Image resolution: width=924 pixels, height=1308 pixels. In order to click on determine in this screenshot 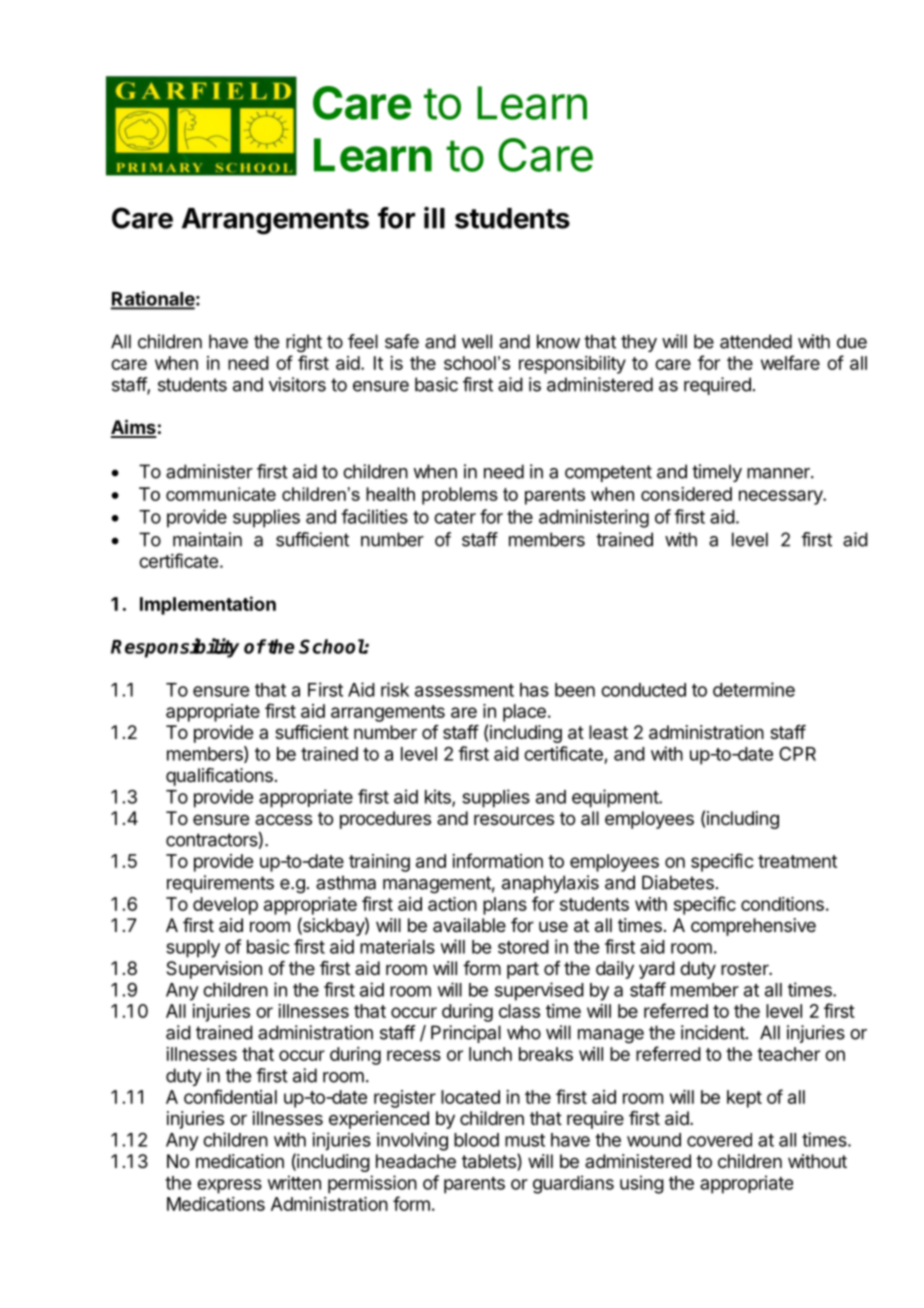, I will do `click(754, 689)`.
